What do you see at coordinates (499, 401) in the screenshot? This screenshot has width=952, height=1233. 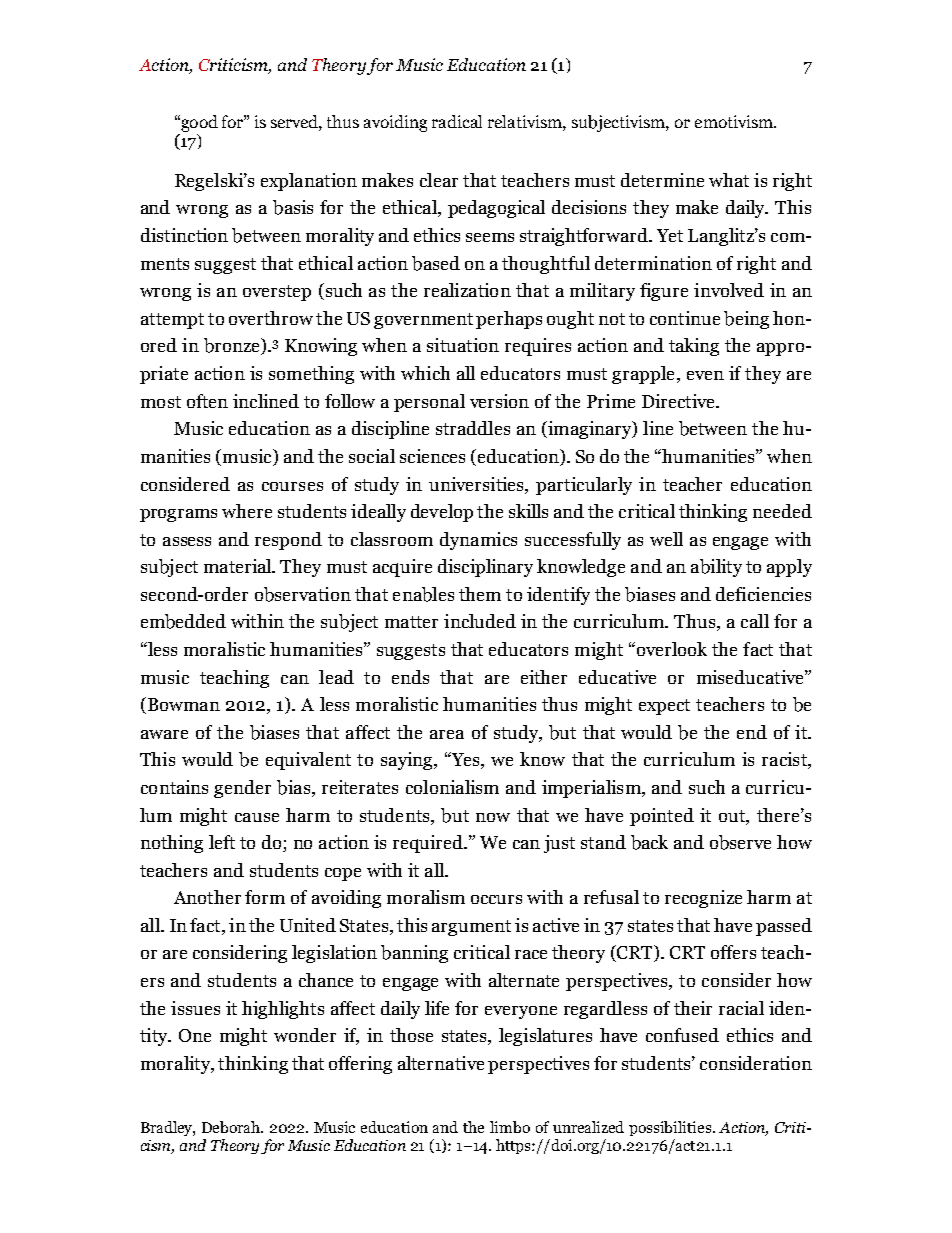 I see `version` at bounding box center [499, 401].
